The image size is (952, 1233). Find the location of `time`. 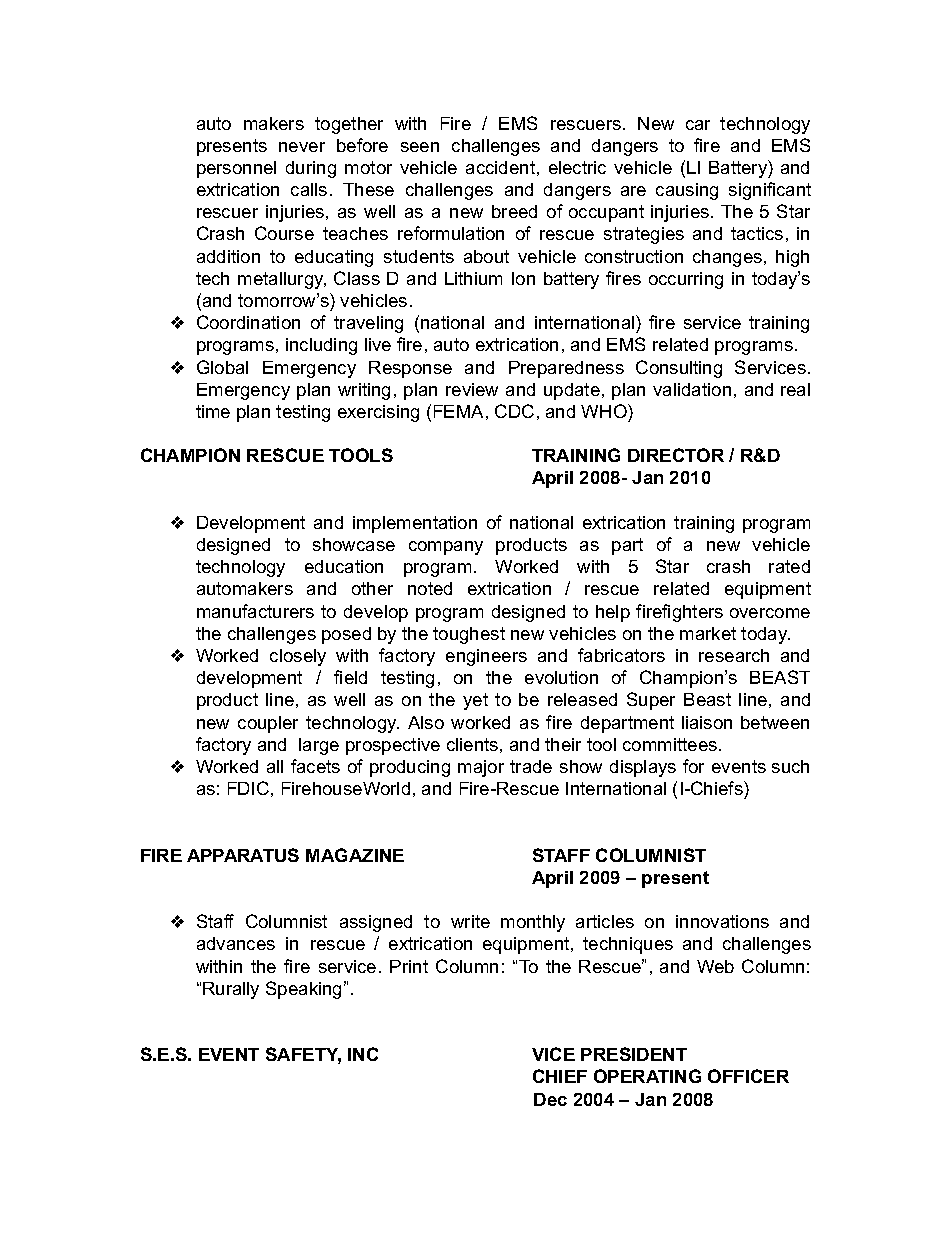

time is located at coordinates (213, 411).
